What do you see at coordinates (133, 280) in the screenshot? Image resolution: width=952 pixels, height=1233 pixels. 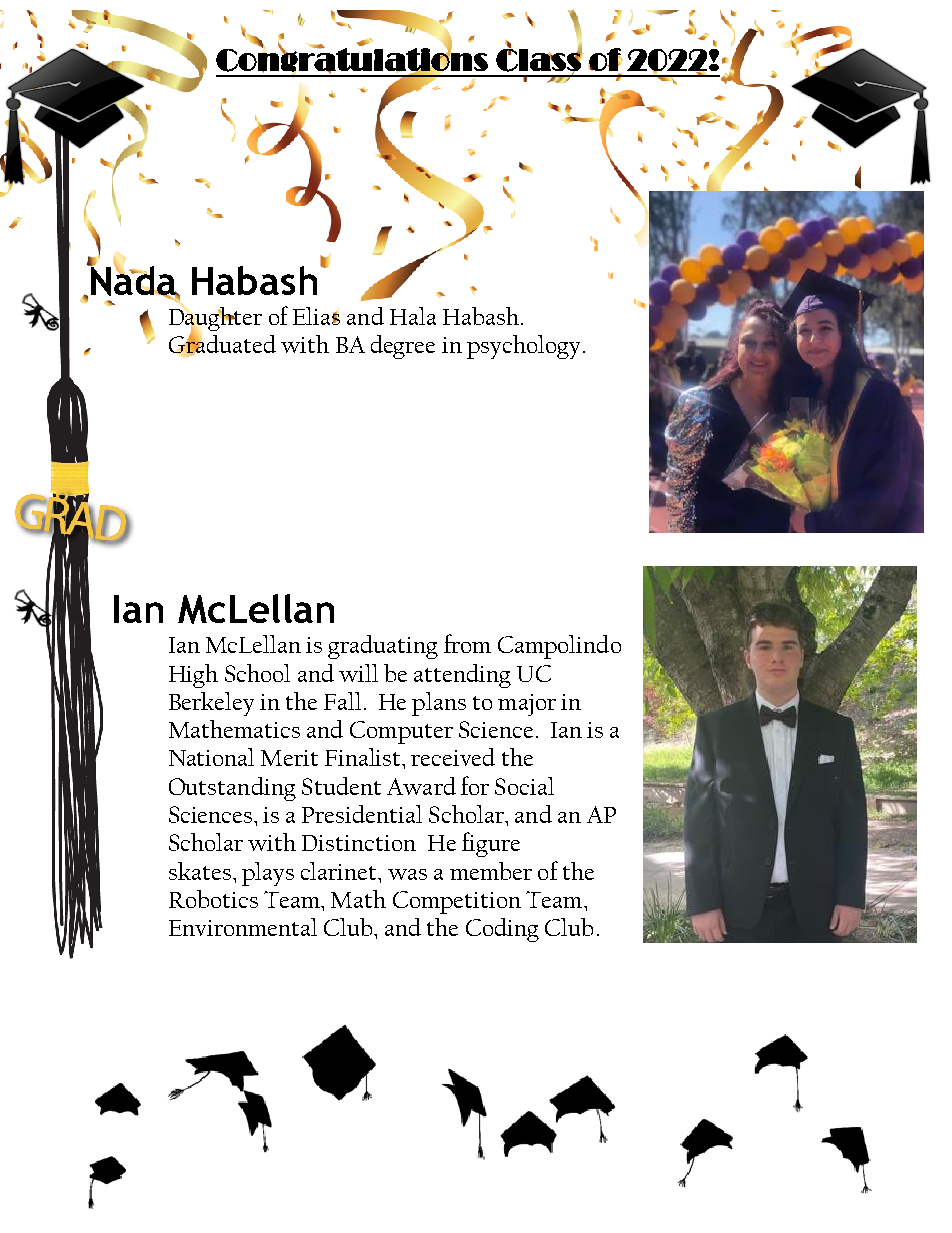 I see `Nada` at bounding box center [133, 280].
